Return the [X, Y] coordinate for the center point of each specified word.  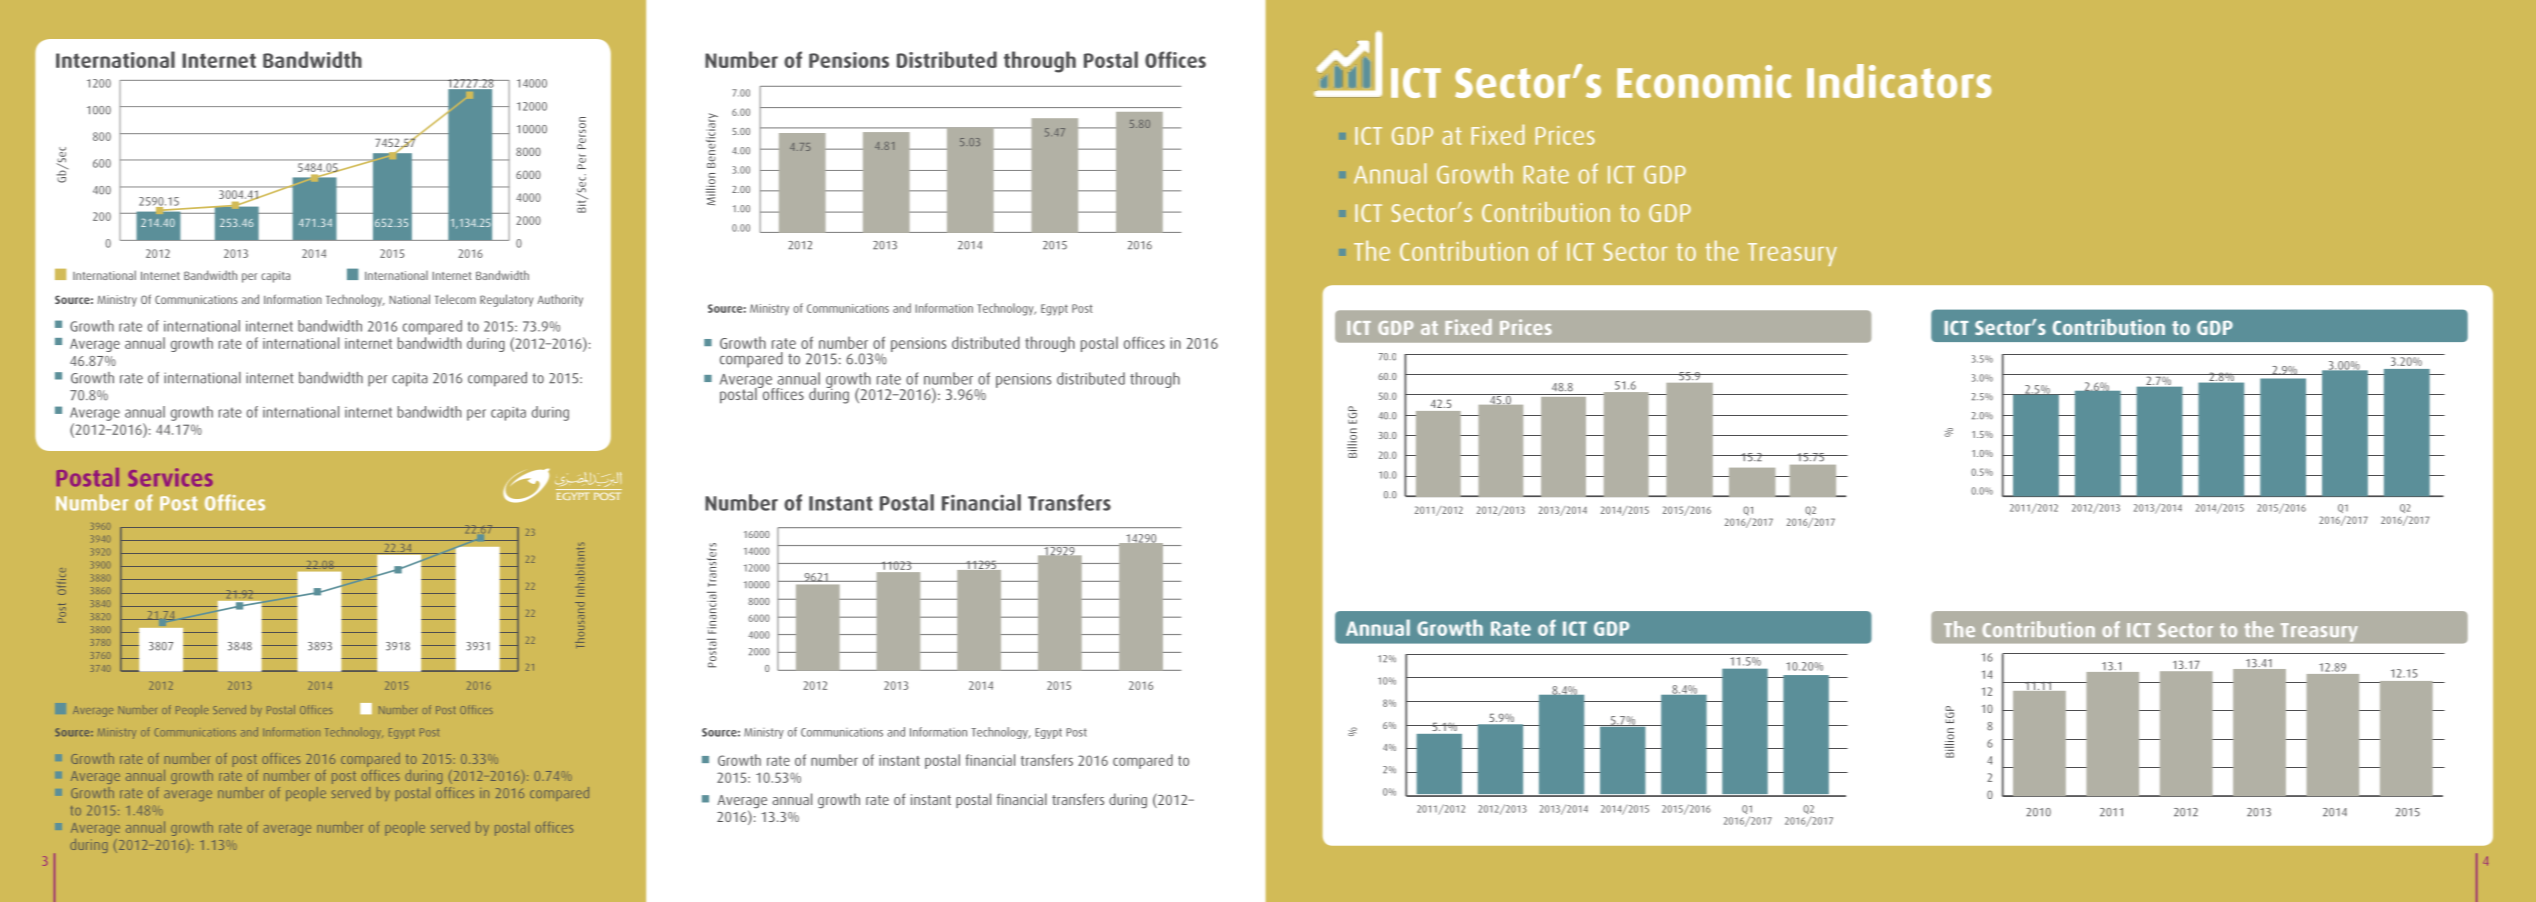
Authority [560, 300]
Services [170, 477]
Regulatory [506, 300]
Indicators [1899, 81]
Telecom [455, 299]
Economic [1704, 81]
